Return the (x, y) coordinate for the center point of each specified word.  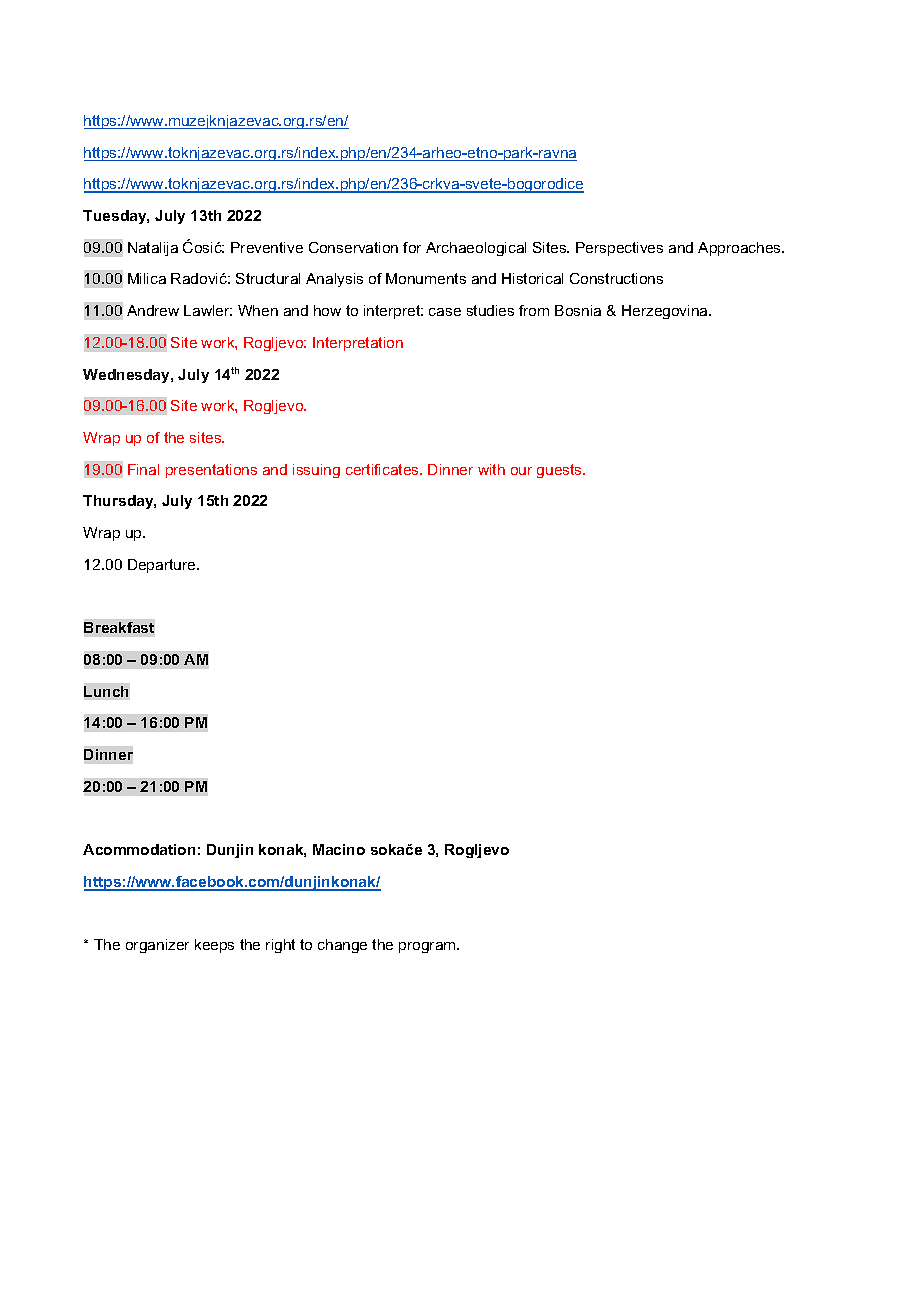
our (521, 471)
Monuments (426, 278)
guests (560, 471)
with (491, 469)
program (428, 947)
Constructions (616, 278)
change (342, 946)
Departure (163, 566)
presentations (211, 471)
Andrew (153, 310)
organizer (157, 946)
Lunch (106, 691)
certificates (383, 469)
